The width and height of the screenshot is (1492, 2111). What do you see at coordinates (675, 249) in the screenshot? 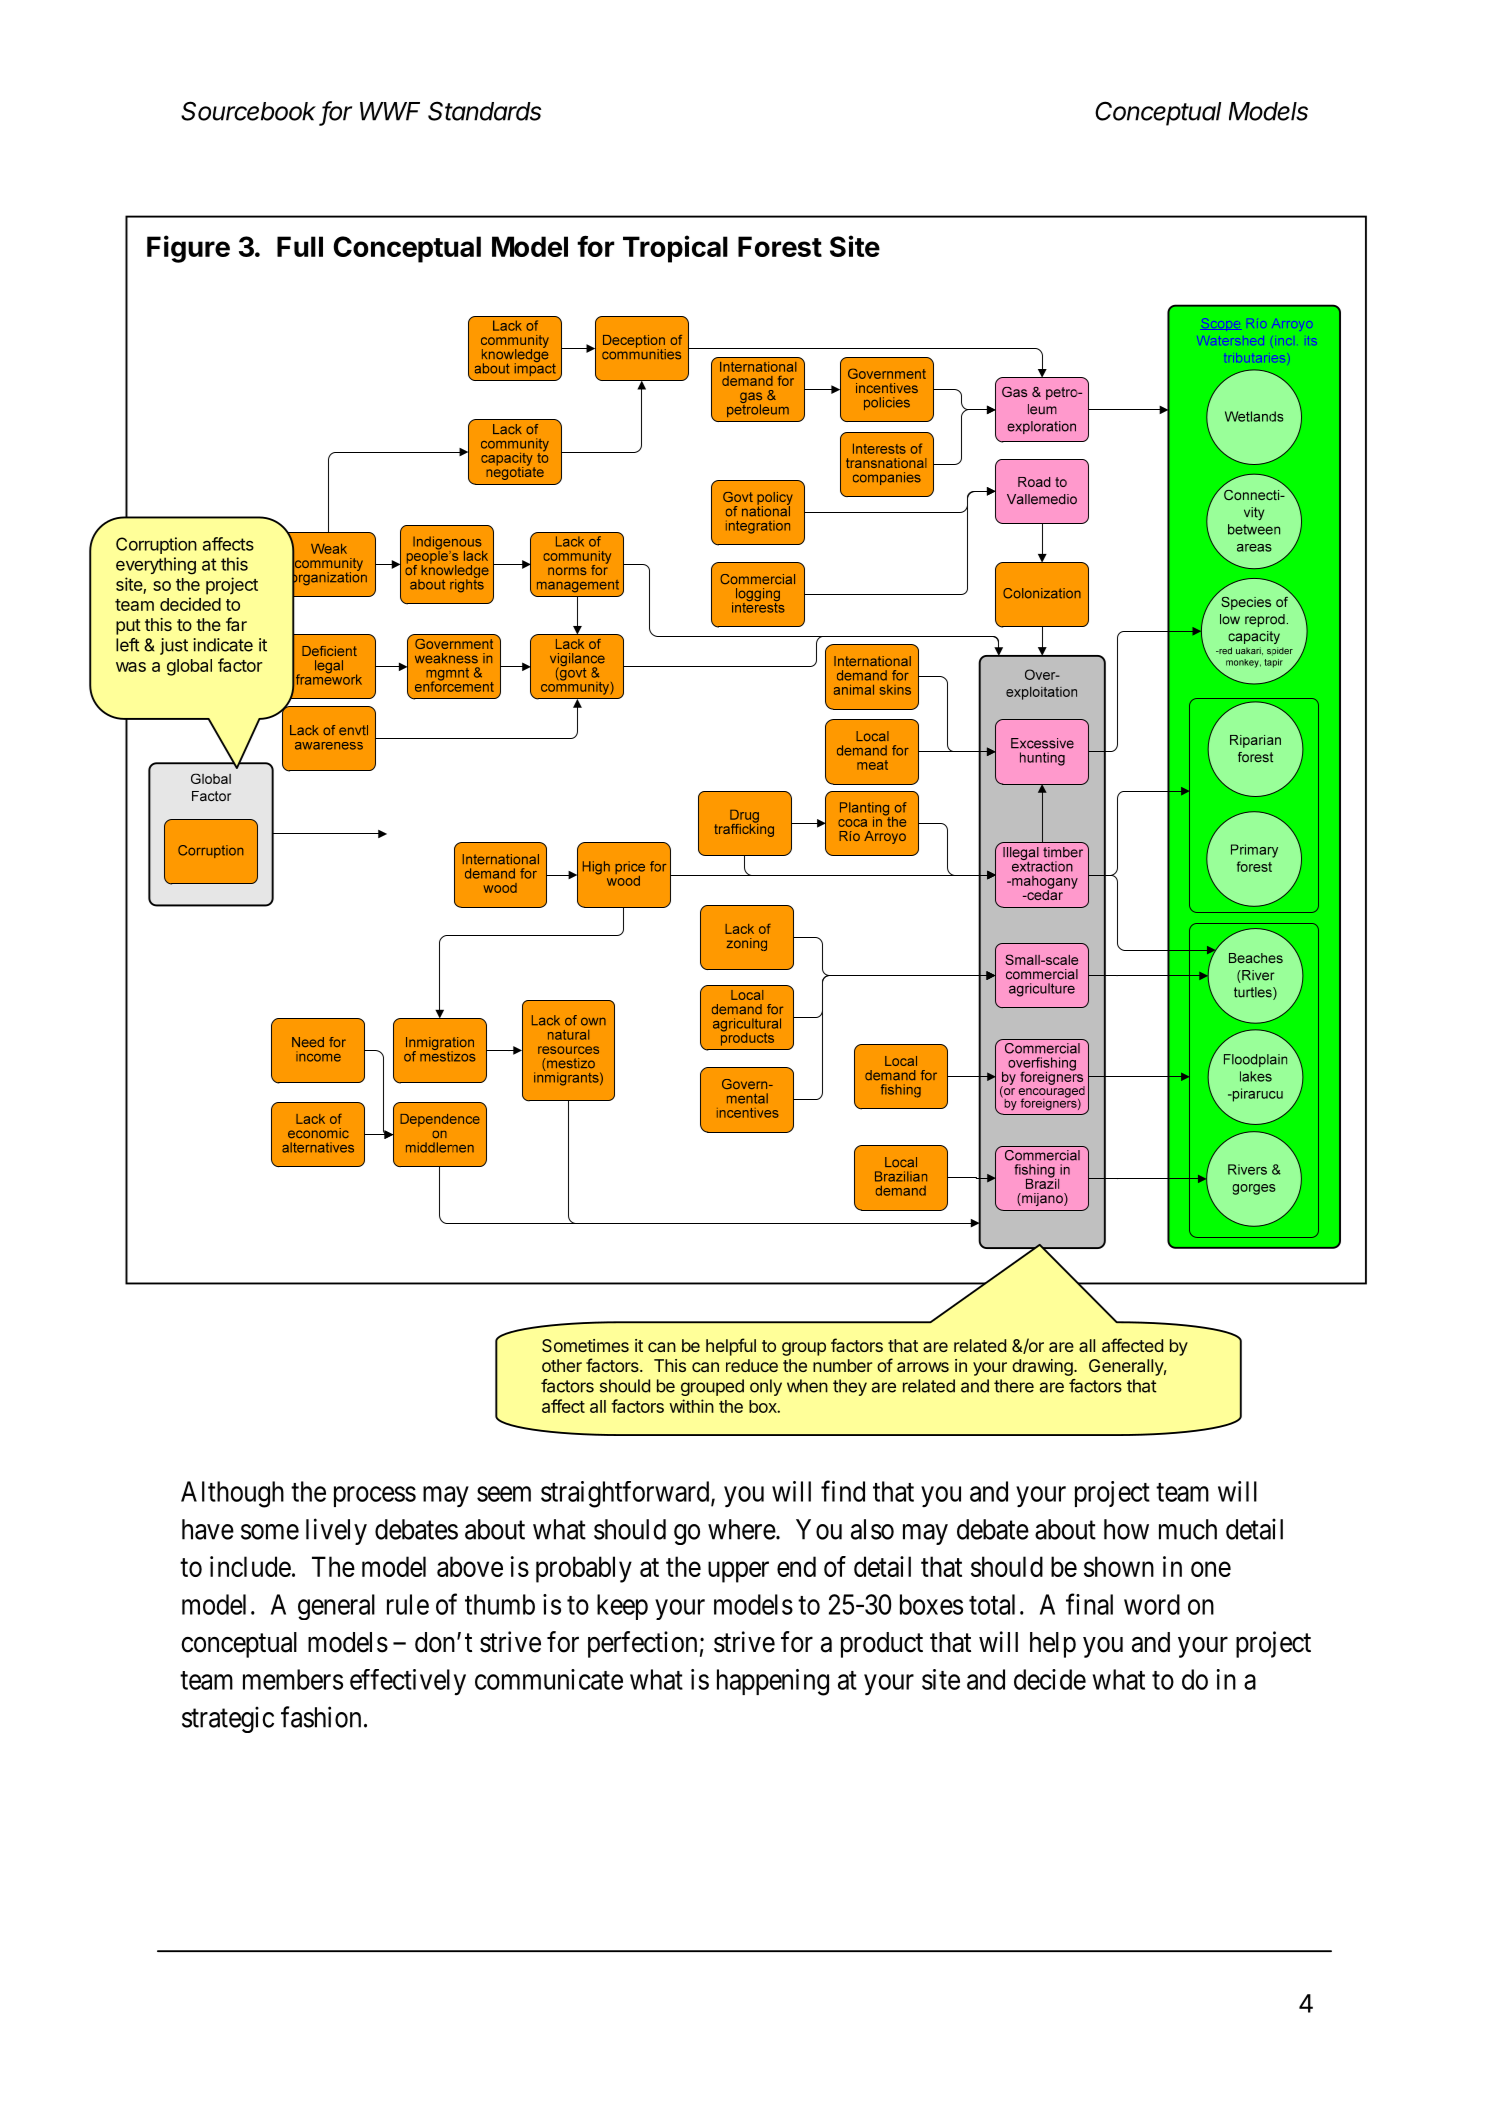
I see `Tropical` at bounding box center [675, 249].
